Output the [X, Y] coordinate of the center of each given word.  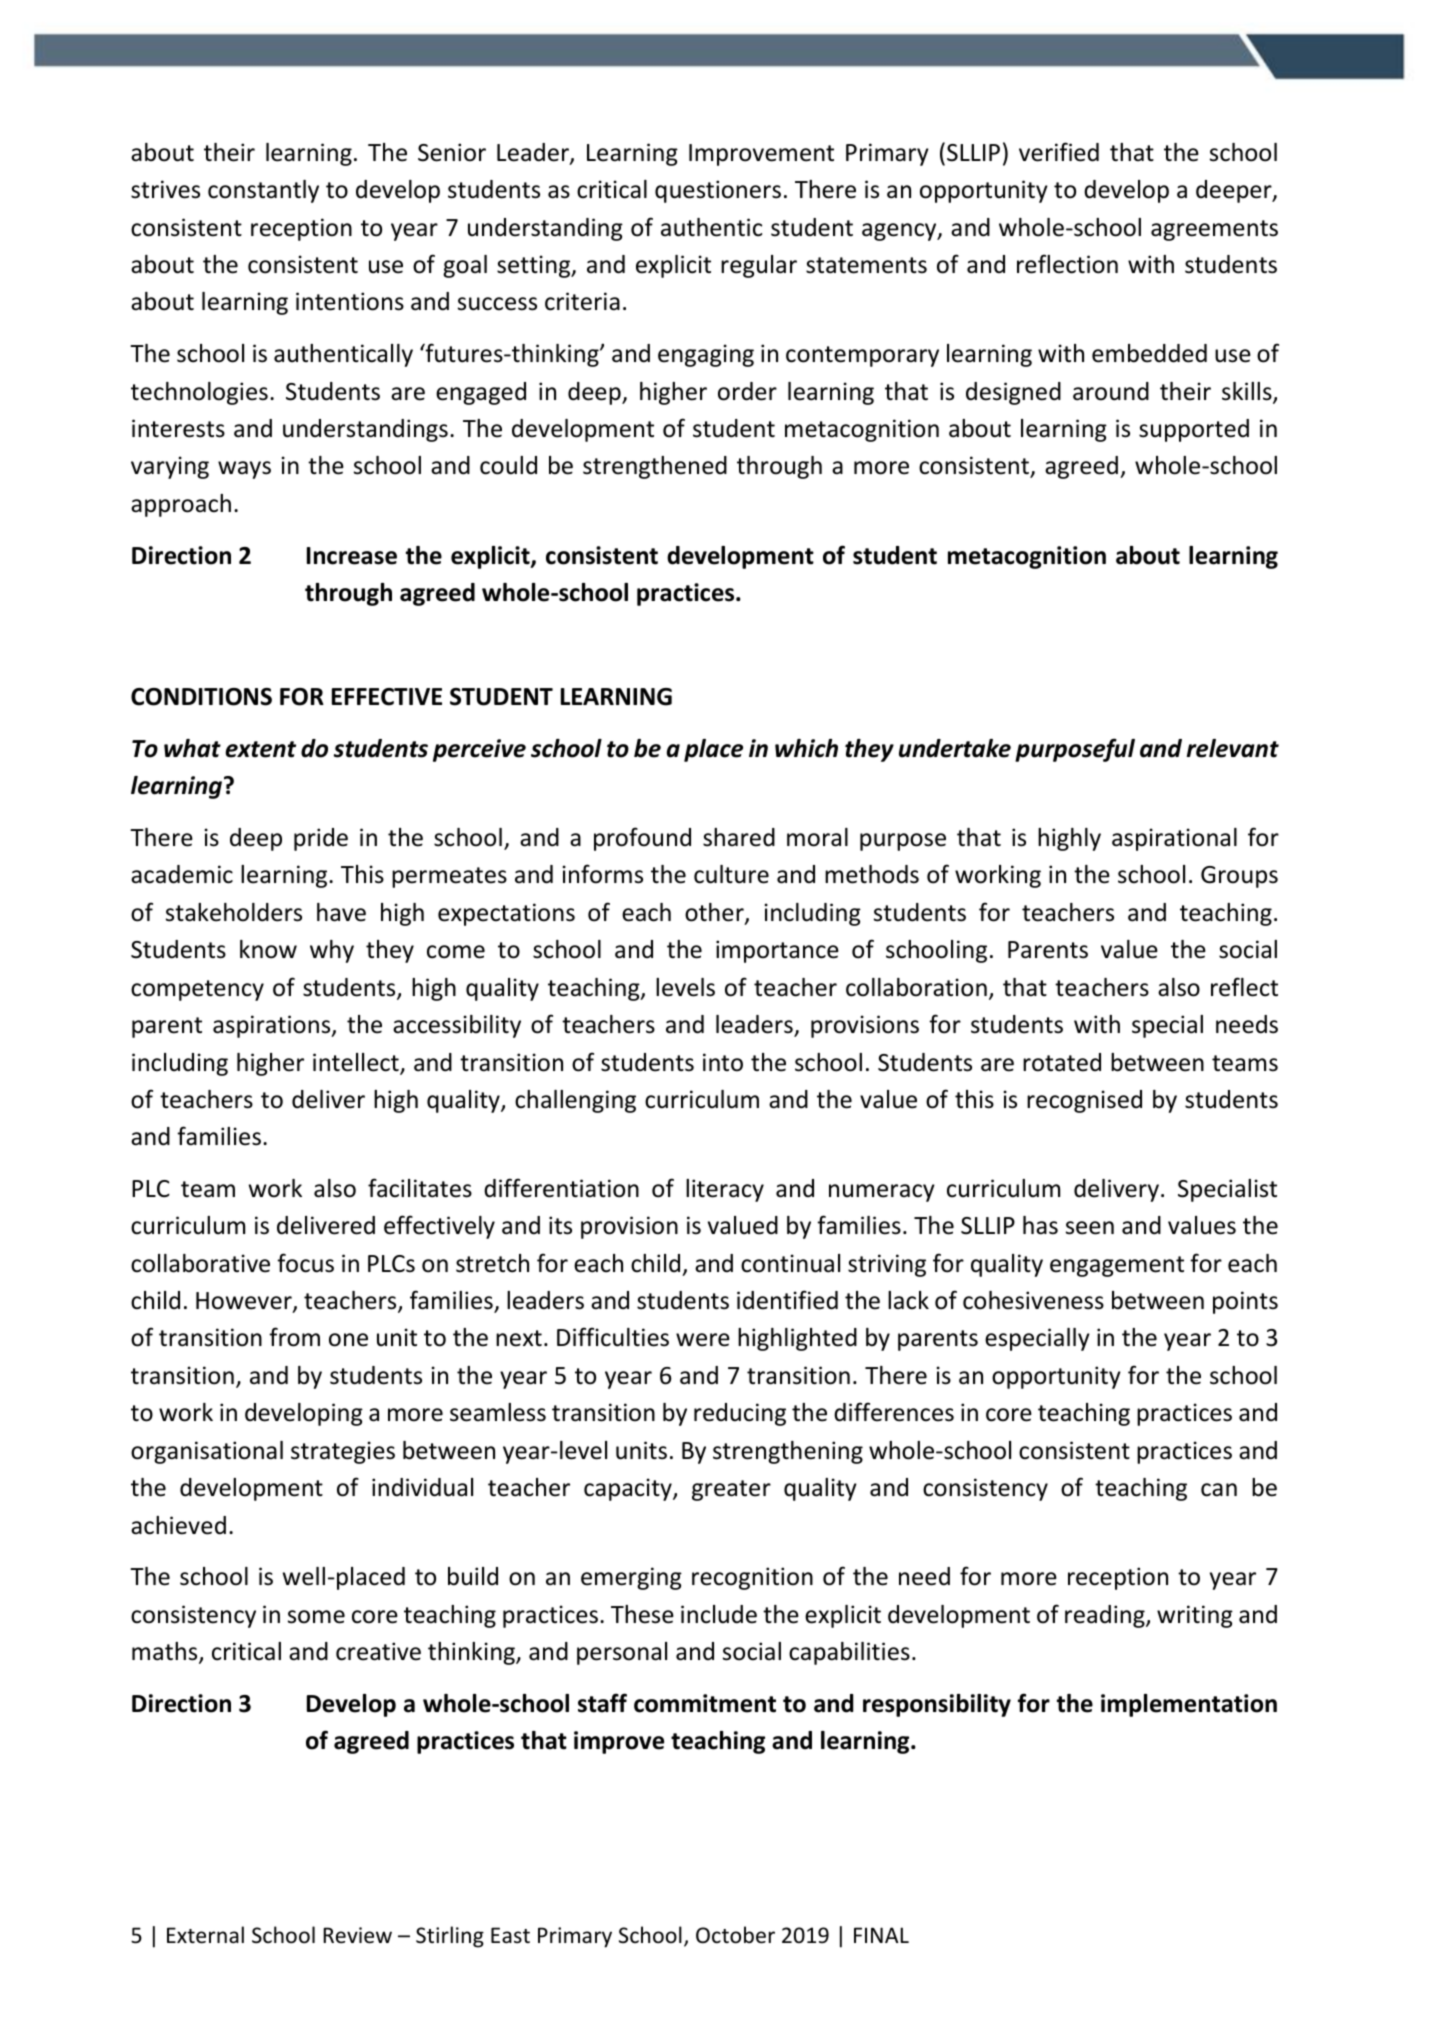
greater [731, 1490]
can [1219, 1490]
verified [1059, 152]
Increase [352, 556]
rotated [1062, 1062]
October [735, 1935]
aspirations [273, 1026]
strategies [343, 1452]
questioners [718, 191]
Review [357, 1935]
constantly [263, 191]
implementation [1189, 1705]
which [806, 748]
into [723, 1062]
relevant [1233, 748]
